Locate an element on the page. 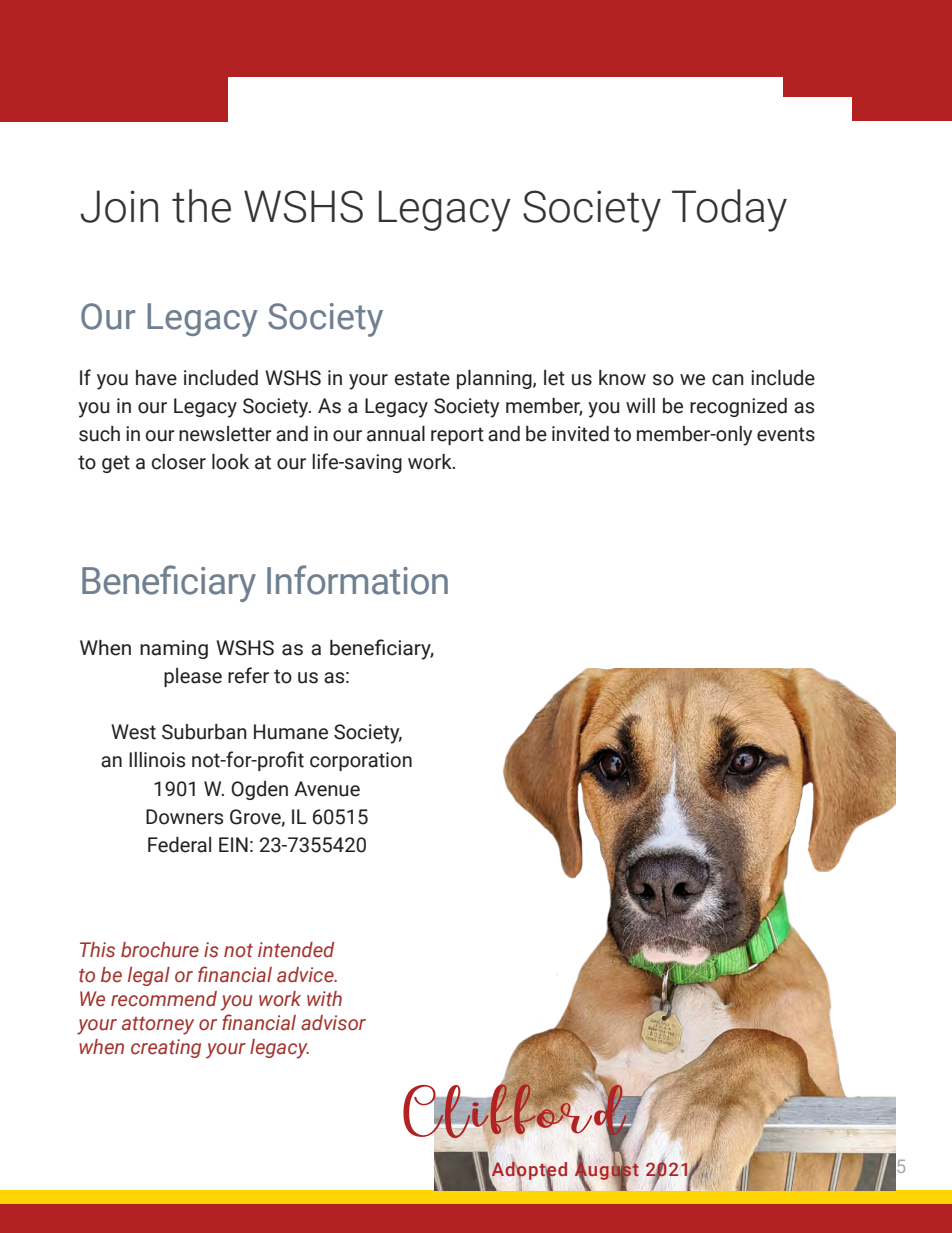 This image has height=1233, width=952. events is located at coordinates (786, 434).
